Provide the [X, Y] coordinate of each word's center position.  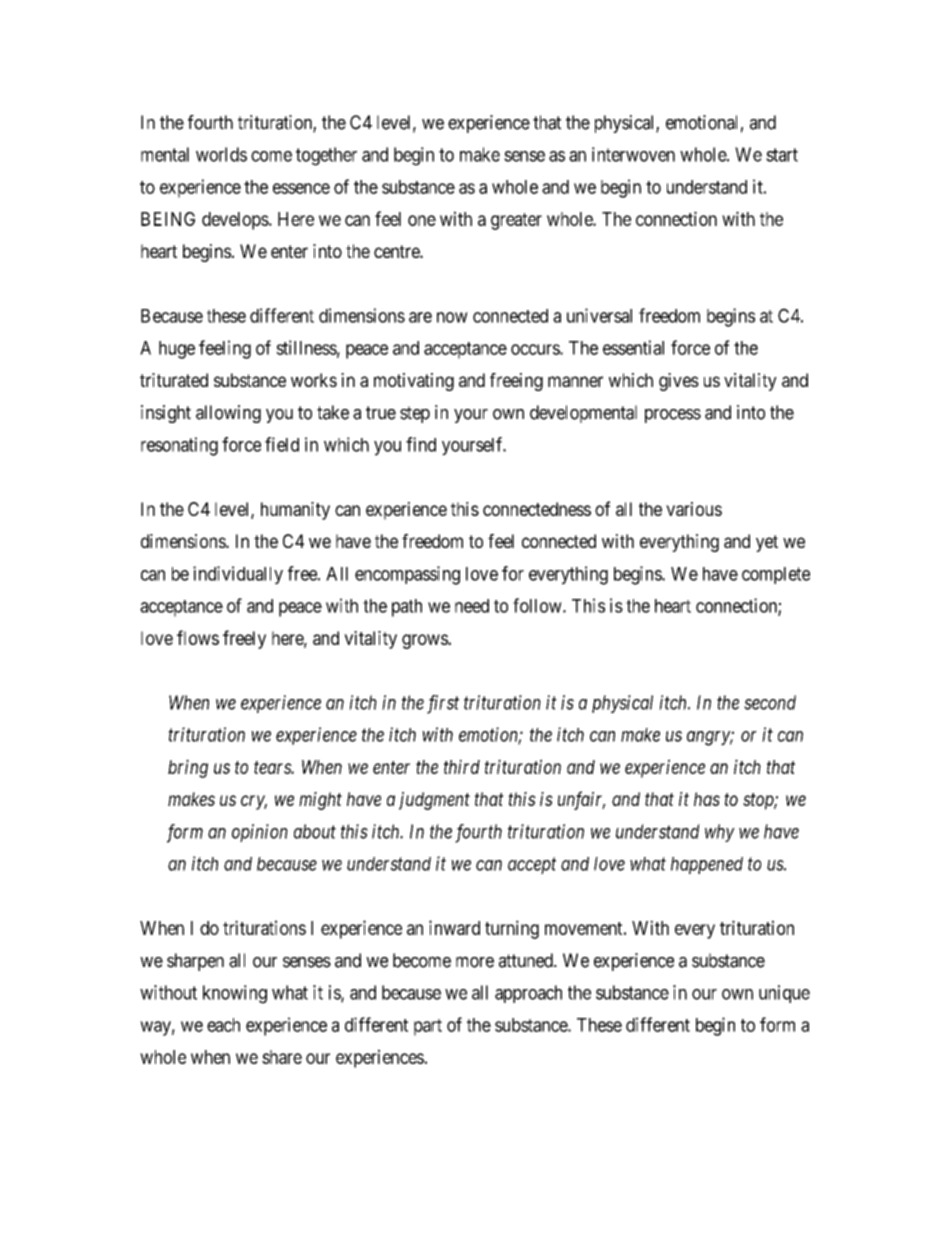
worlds [221, 154]
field [282, 444]
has [707, 799]
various [694, 509]
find [421, 444]
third [462, 766]
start [782, 155]
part [428, 1027]
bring [188, 768]
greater [516, 221]
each [223, 1025]
